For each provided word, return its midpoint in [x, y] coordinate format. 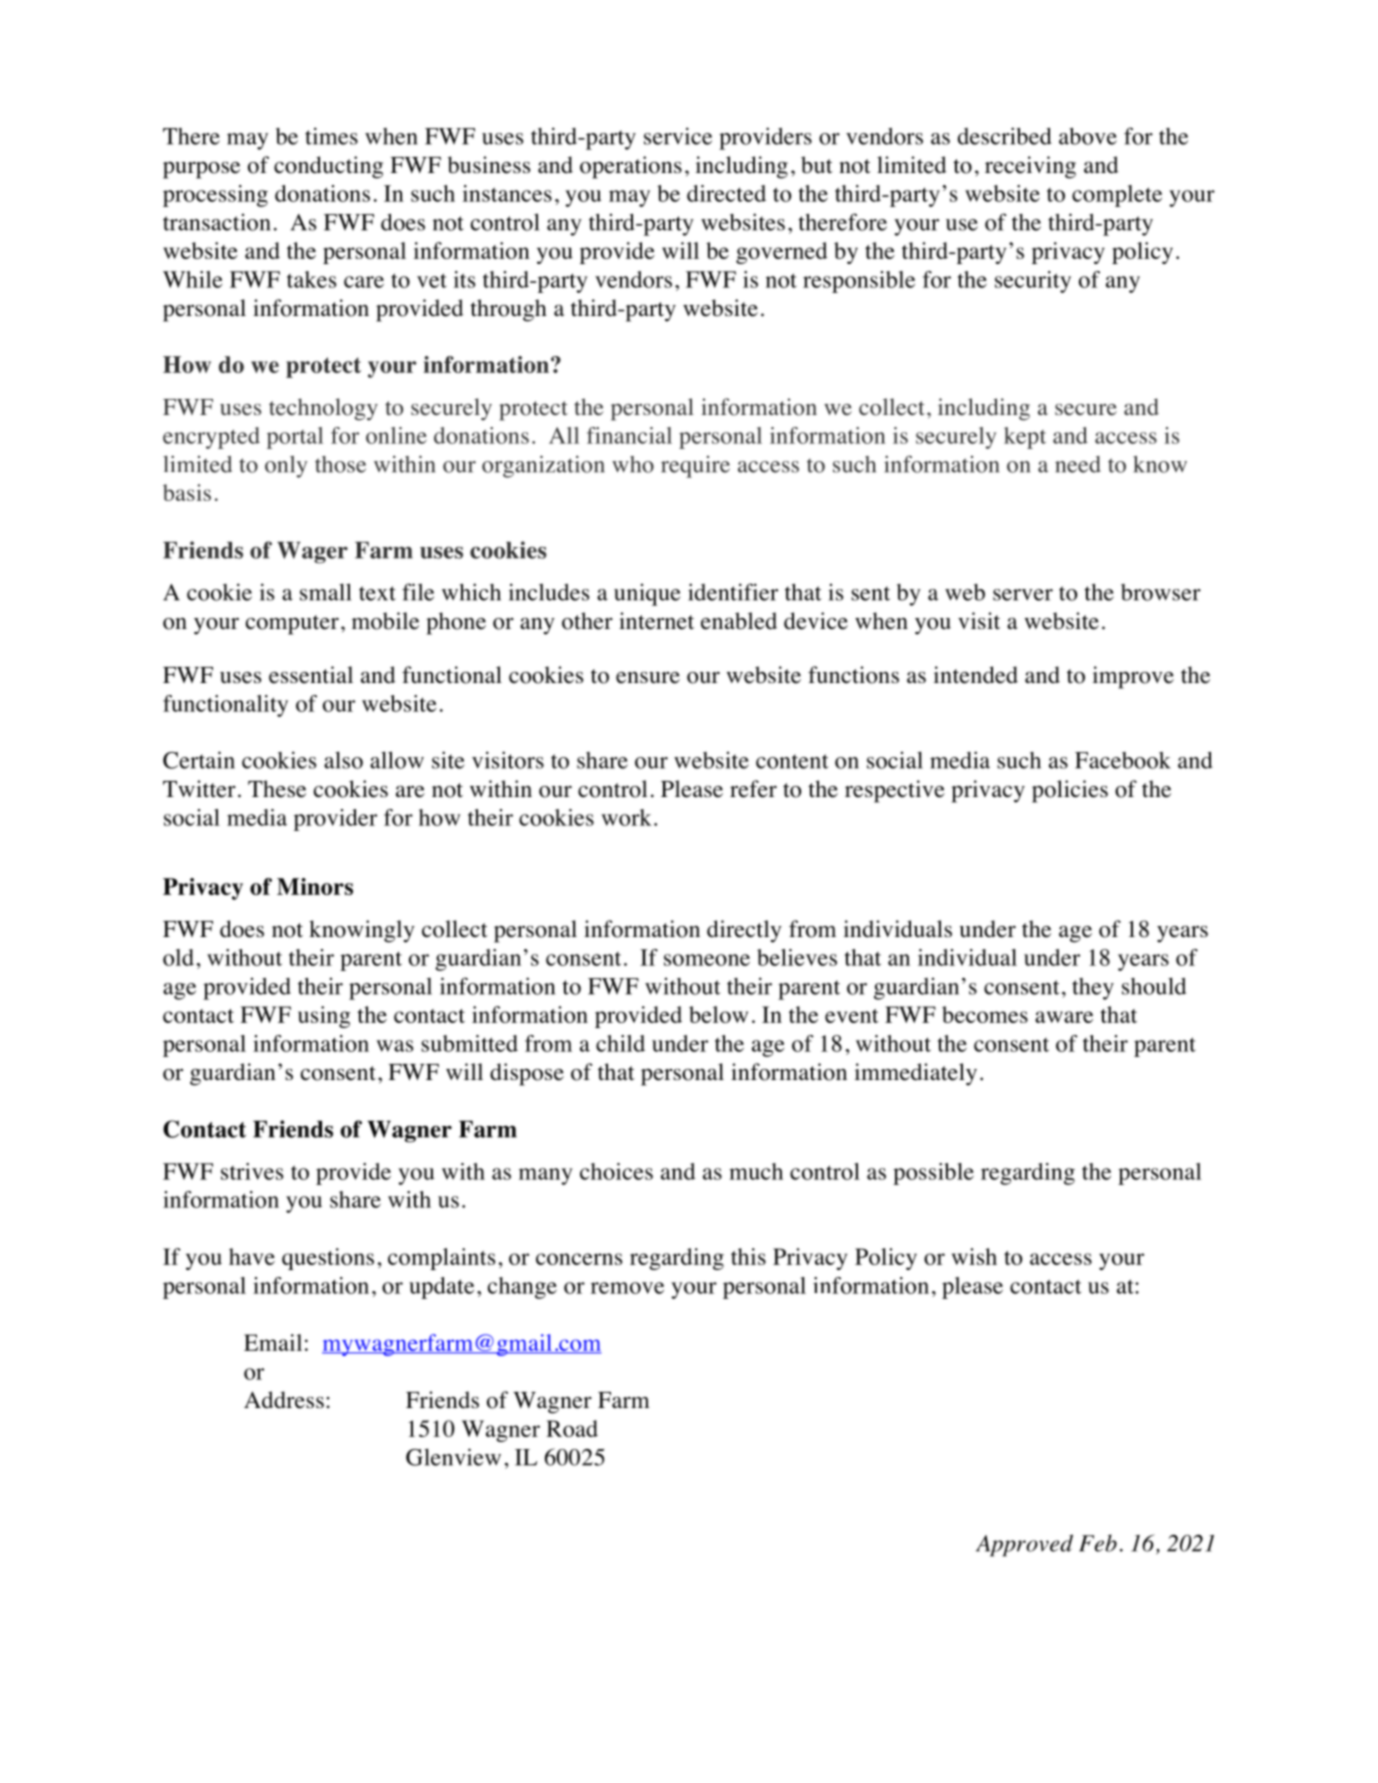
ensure [648, 678]
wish [974, 1256]
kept [1025, 438]
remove [627, 1288]
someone [707, 960]
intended [975, 675]
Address [284, 1400]
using [324, 1017]
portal [295, 438]
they [1093, 989]
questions [328, 1259]
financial [629, 435]
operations [631, 167]
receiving [1030, 167]
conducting [328, 167]
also [343, 760]
